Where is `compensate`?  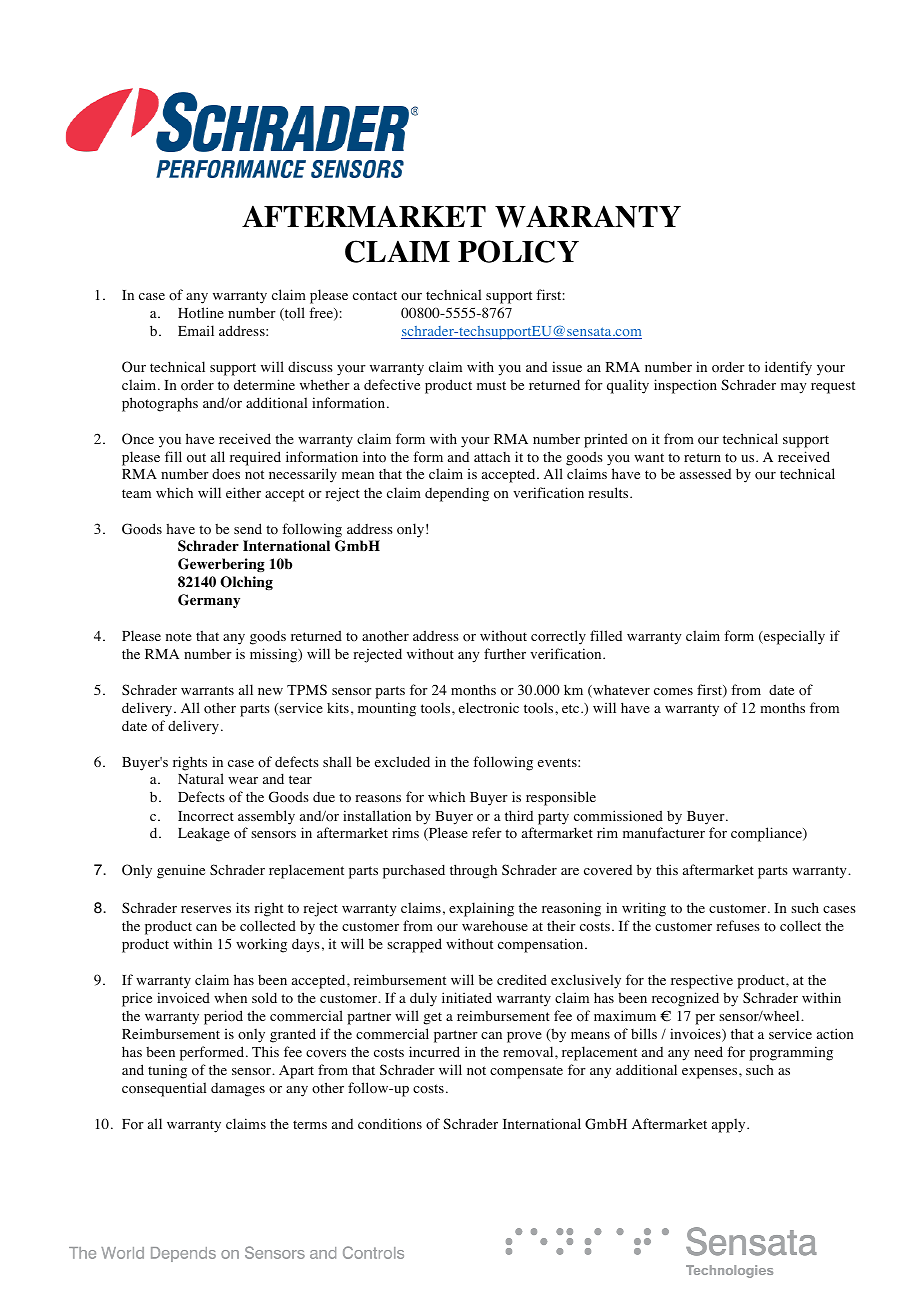 compensate is located at coordinates (526, 1072).
